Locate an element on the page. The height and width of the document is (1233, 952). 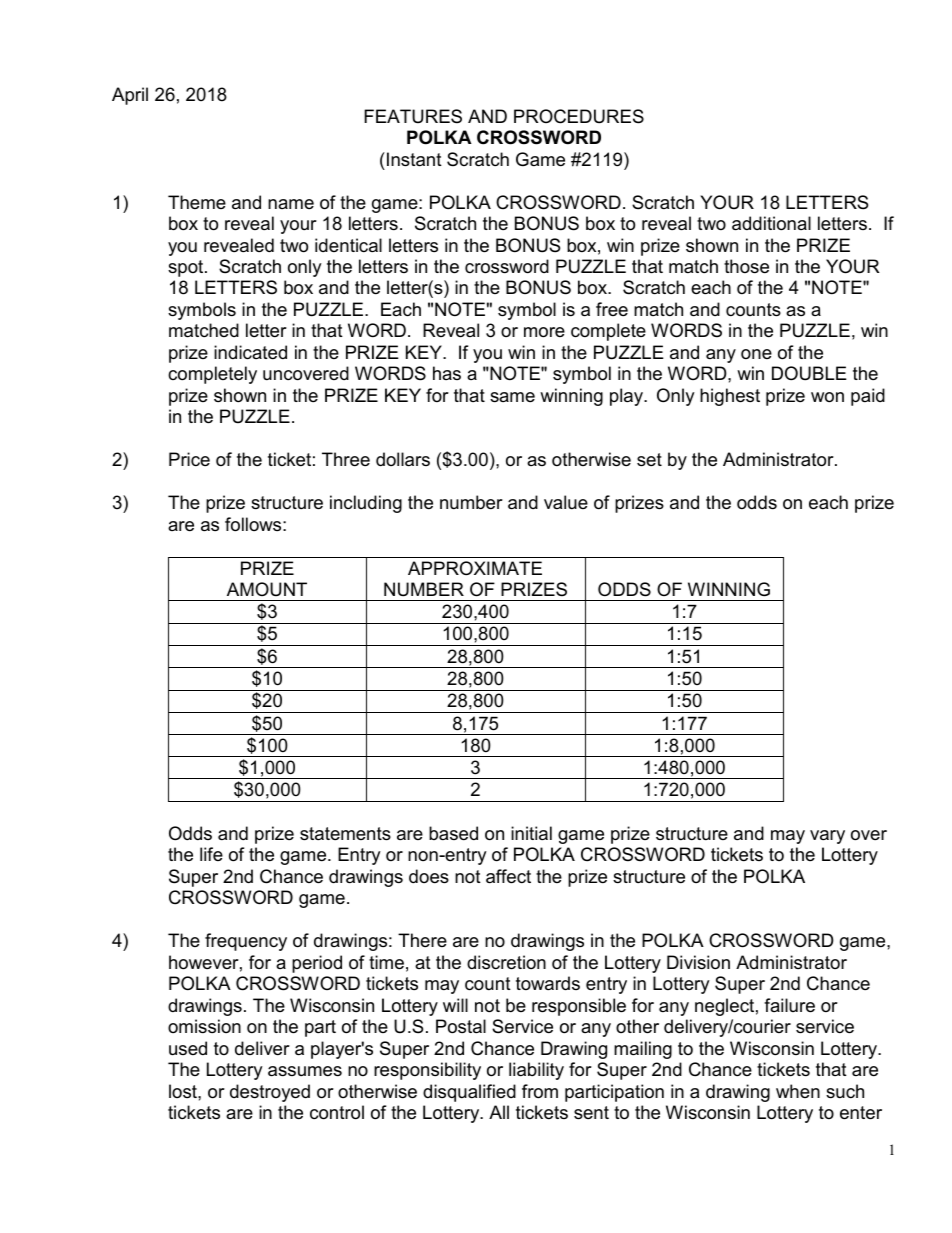
additional is located at coordinates (771, 223).
